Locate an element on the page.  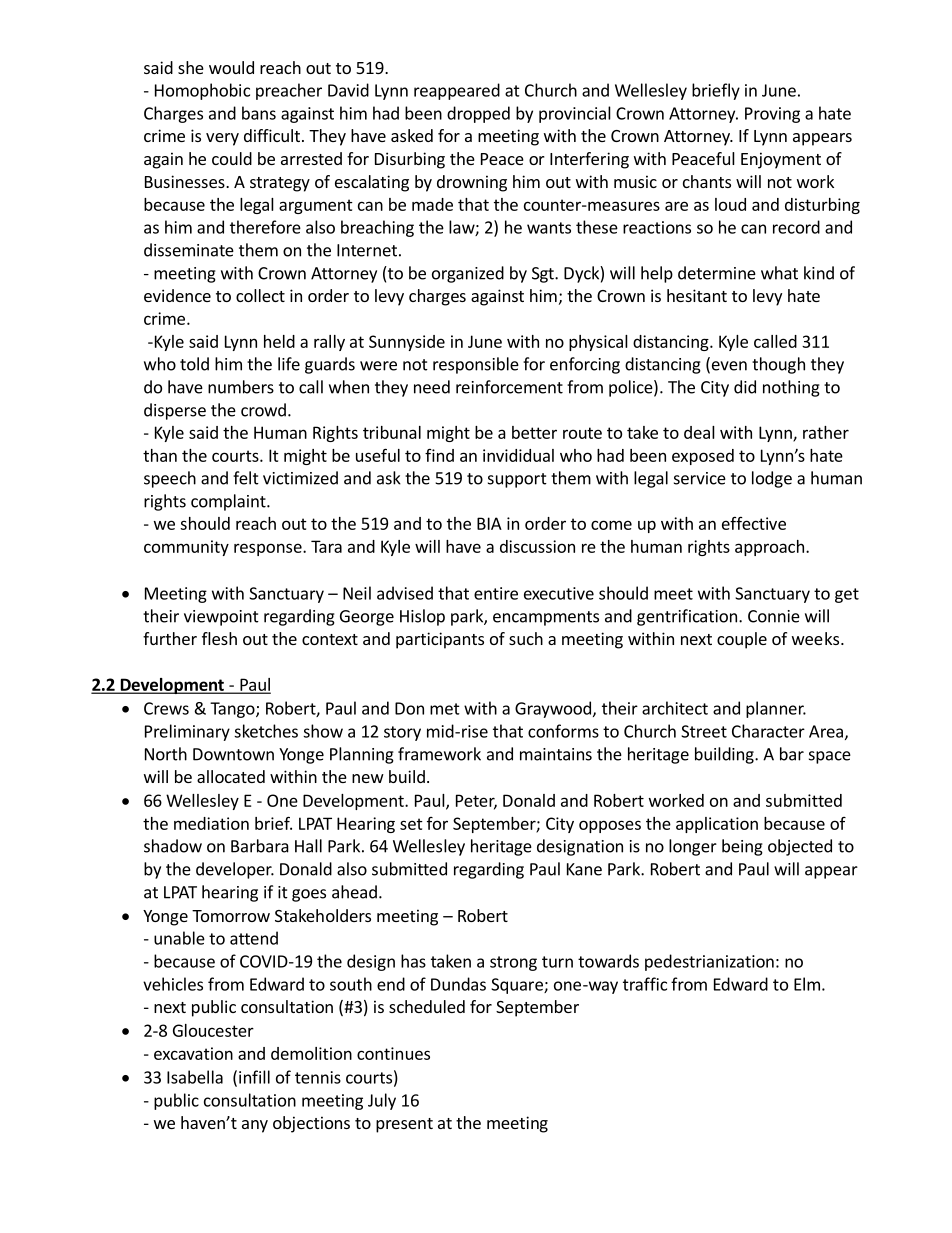
Proving is located at coordinates (772, 115).
